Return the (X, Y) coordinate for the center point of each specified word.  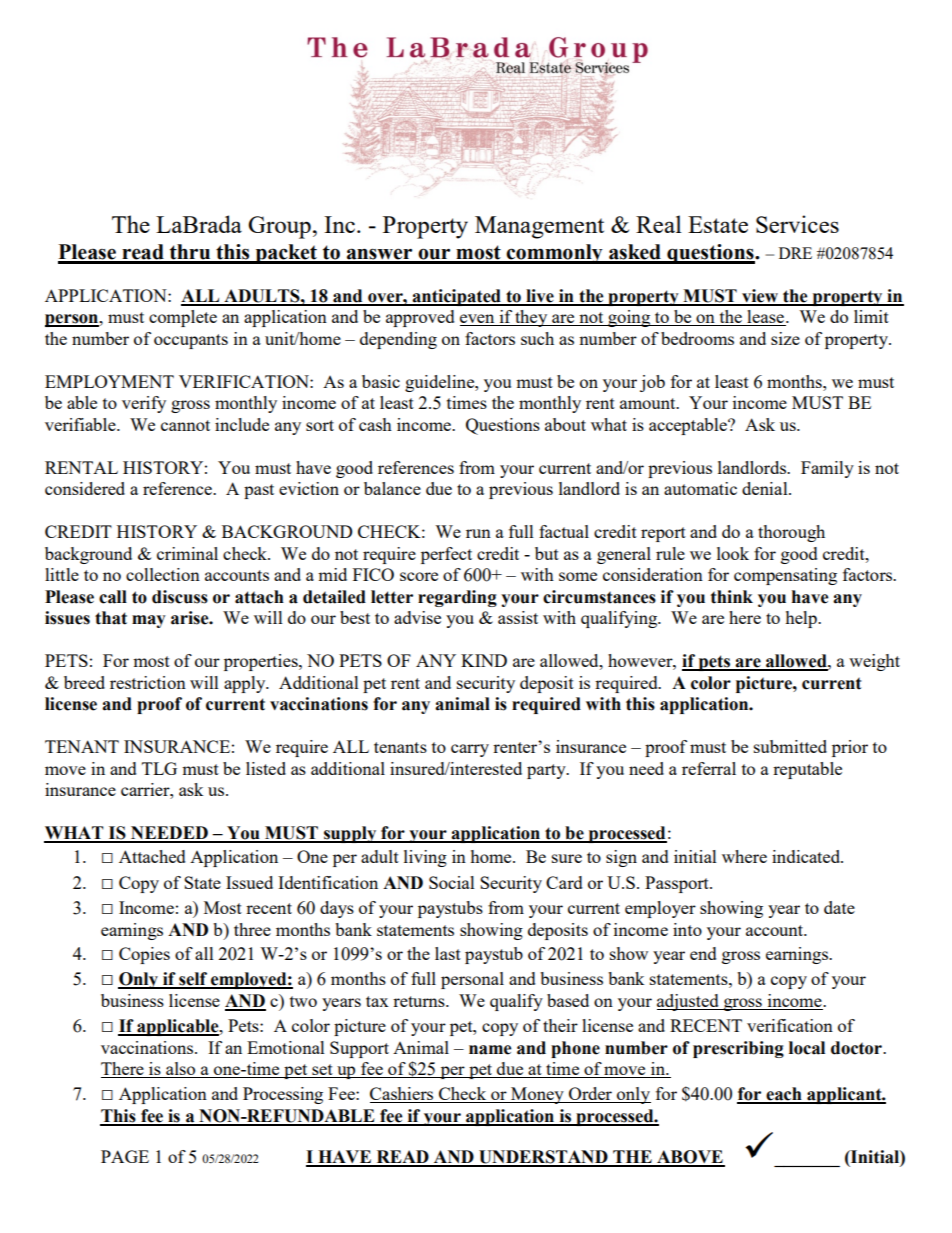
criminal (187, 553)
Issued (249, 882)
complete (183, 318)
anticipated (456, 297)
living (425, 858)
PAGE (125, 1156)
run (478, 533)
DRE (795, 253)
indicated (807, 856)
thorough (791, 533)
